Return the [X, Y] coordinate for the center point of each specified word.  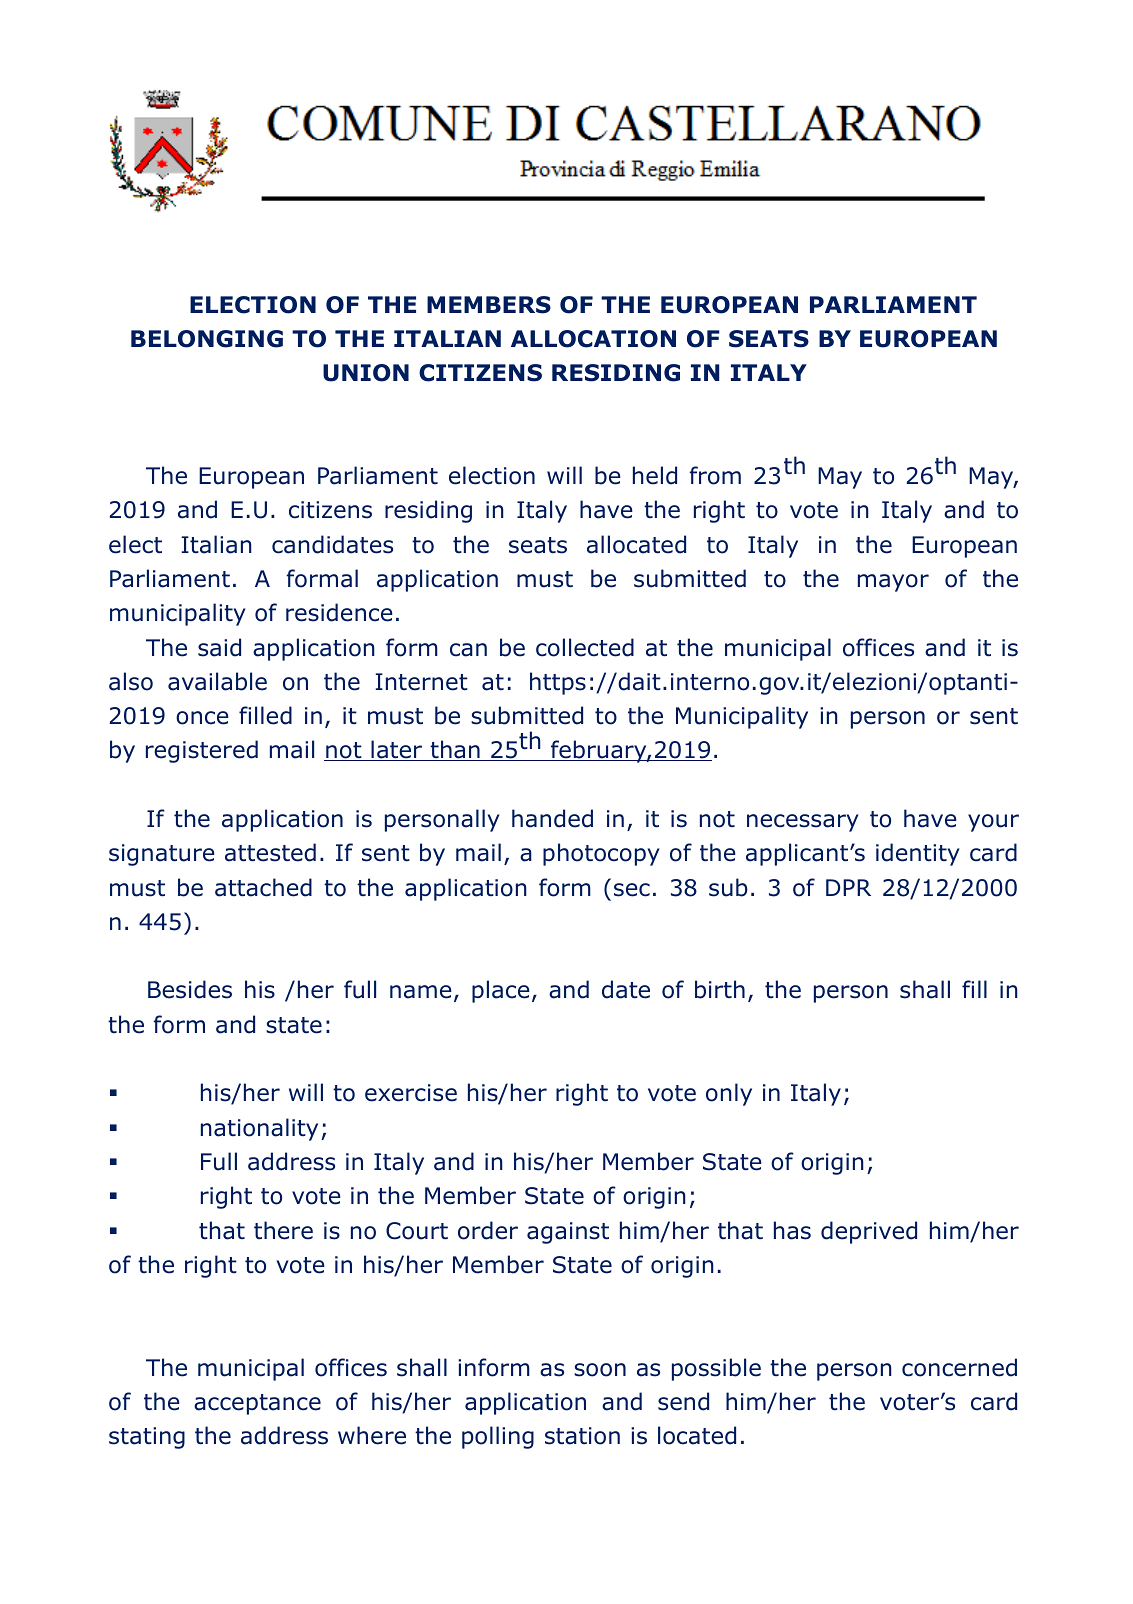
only [729, 1094]
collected [585, 647]
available [217, 681]
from [715, 475]
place [501, 991]
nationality [259, 1129]
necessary [803, 823]
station [582, 1436]
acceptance [257, 1404]
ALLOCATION [593, 339]
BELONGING [207, 339]
